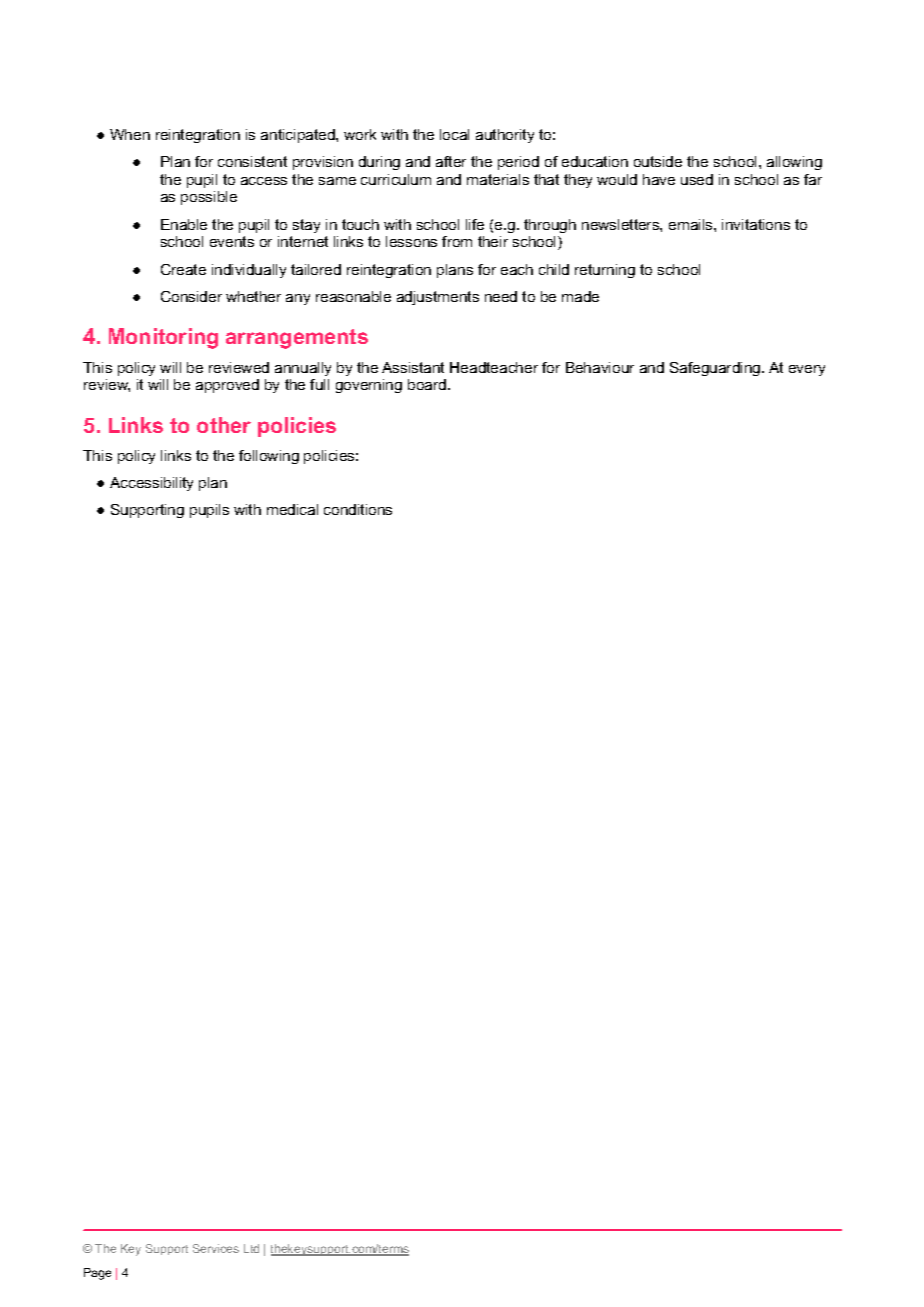 The height and width of the screenshot is (1307, 924). Describe the element at coordinates (716, 369) in the screenshot. I see `Safeguarding` at that location.
